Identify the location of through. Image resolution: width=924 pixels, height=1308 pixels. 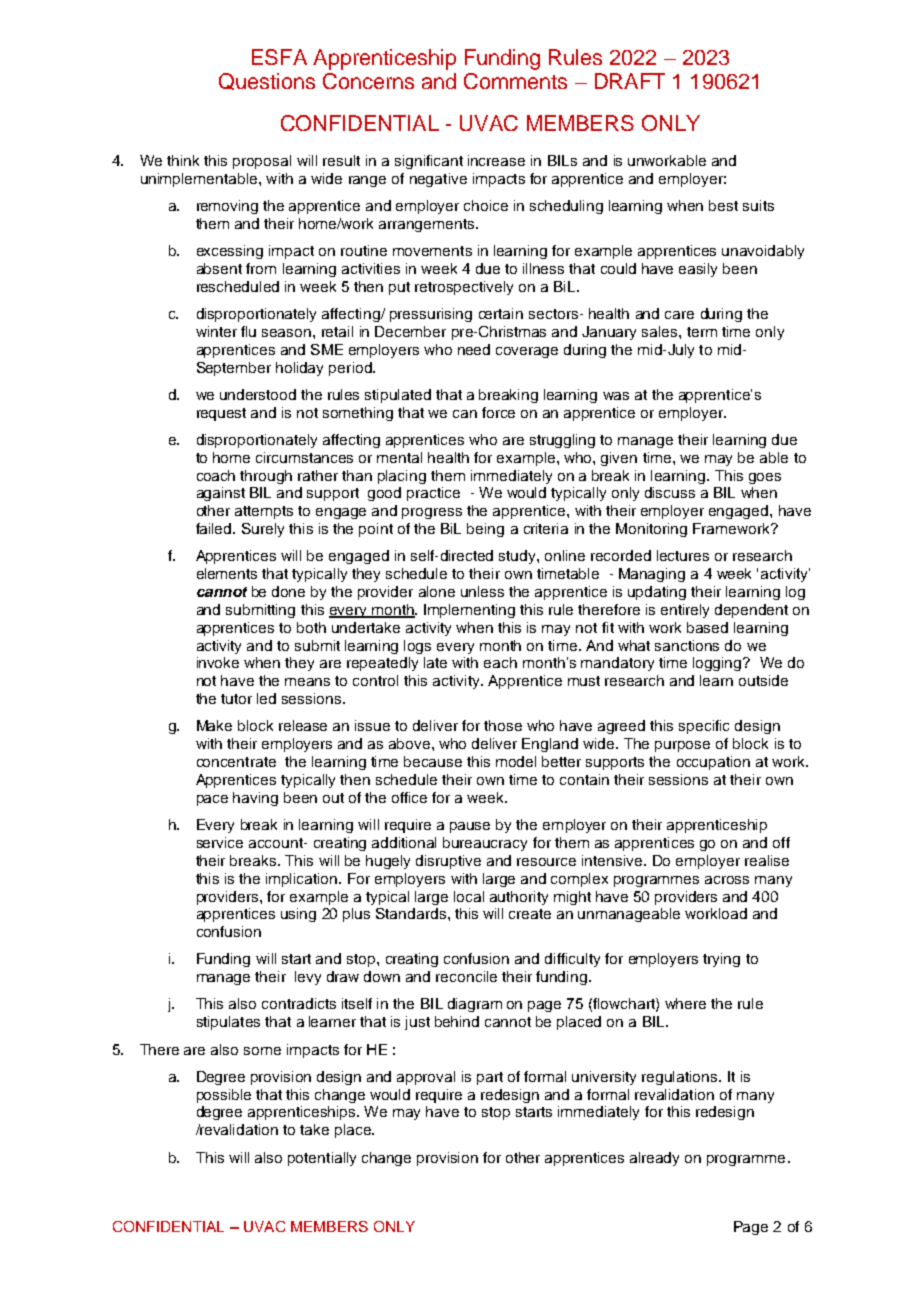
(266, 477).
